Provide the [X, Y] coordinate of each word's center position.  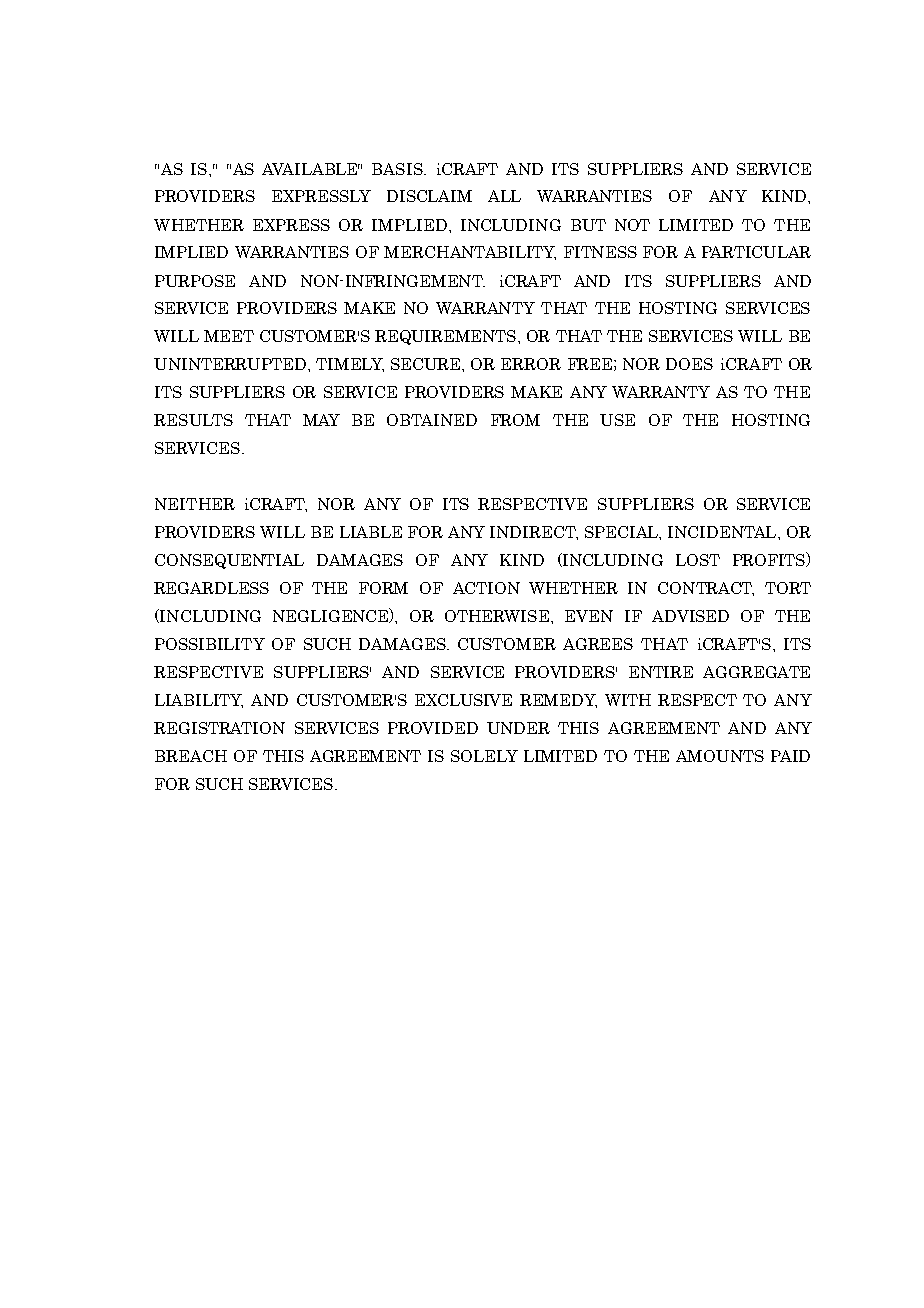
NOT [632, 225]
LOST [698, 560]
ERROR [531, 364]
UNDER [518, 728]
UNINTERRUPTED [231, 364]
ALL [504, 196]
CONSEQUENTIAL [229, 561]
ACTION [486, 588]
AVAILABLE [311, 169]
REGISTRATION [219, 728]
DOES [689, 364]
